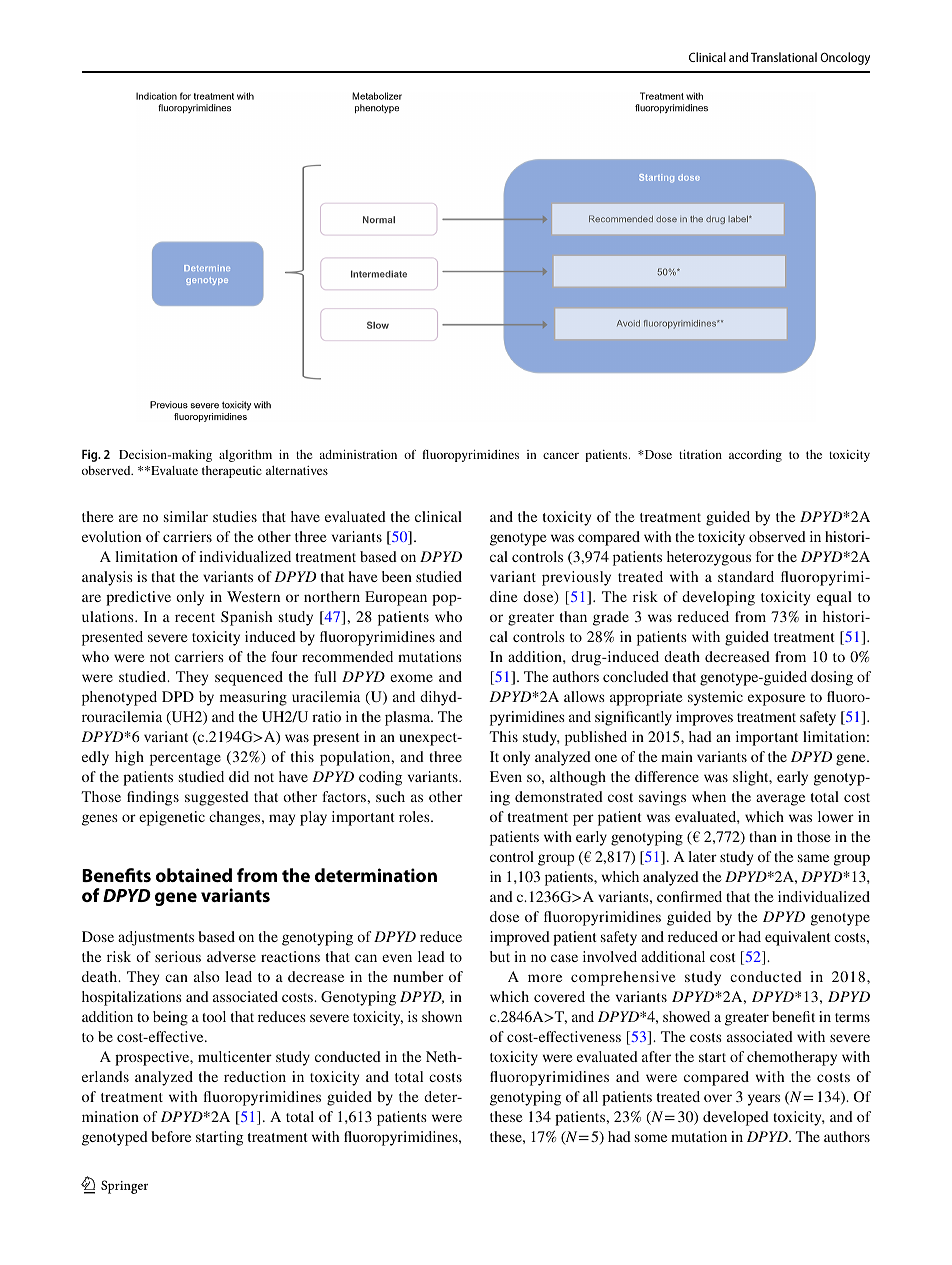  Describe the element at coordinates (442, 1016) in the screenshot. I see `shown` at that location.
